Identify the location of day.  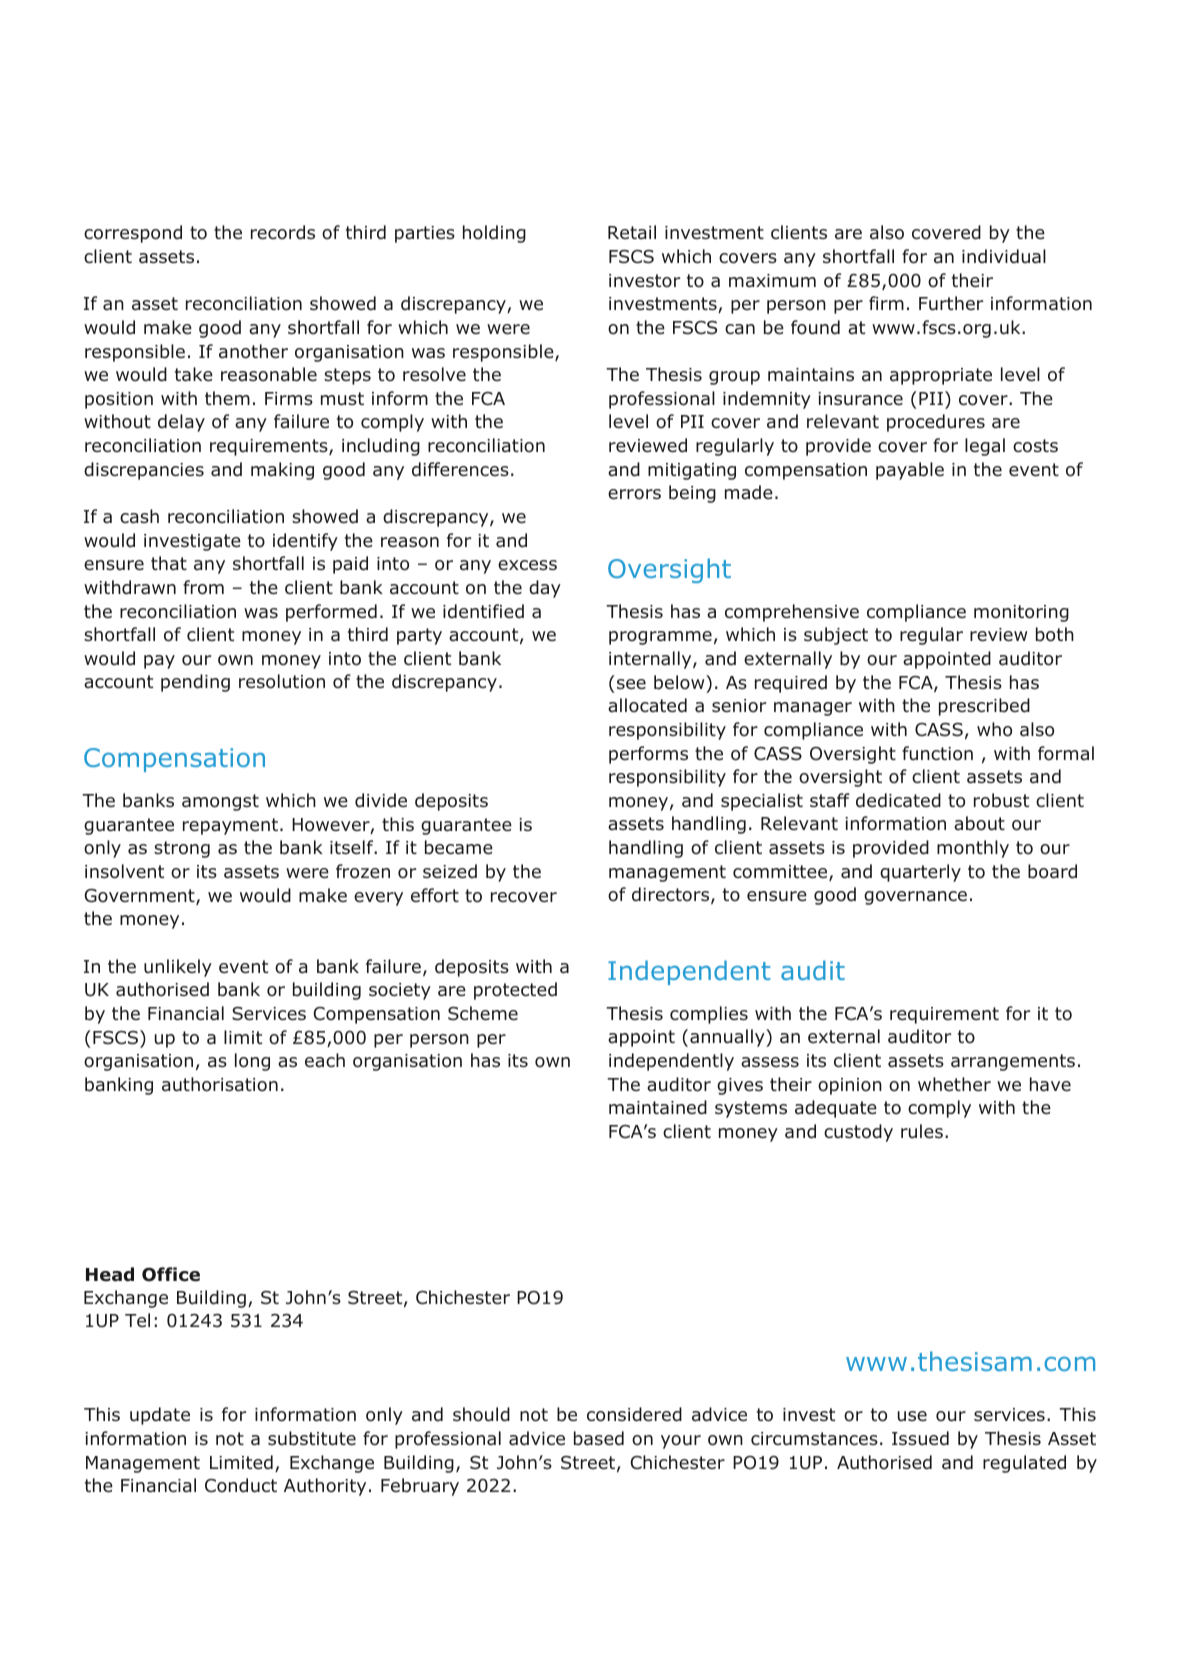
(545, 589).
